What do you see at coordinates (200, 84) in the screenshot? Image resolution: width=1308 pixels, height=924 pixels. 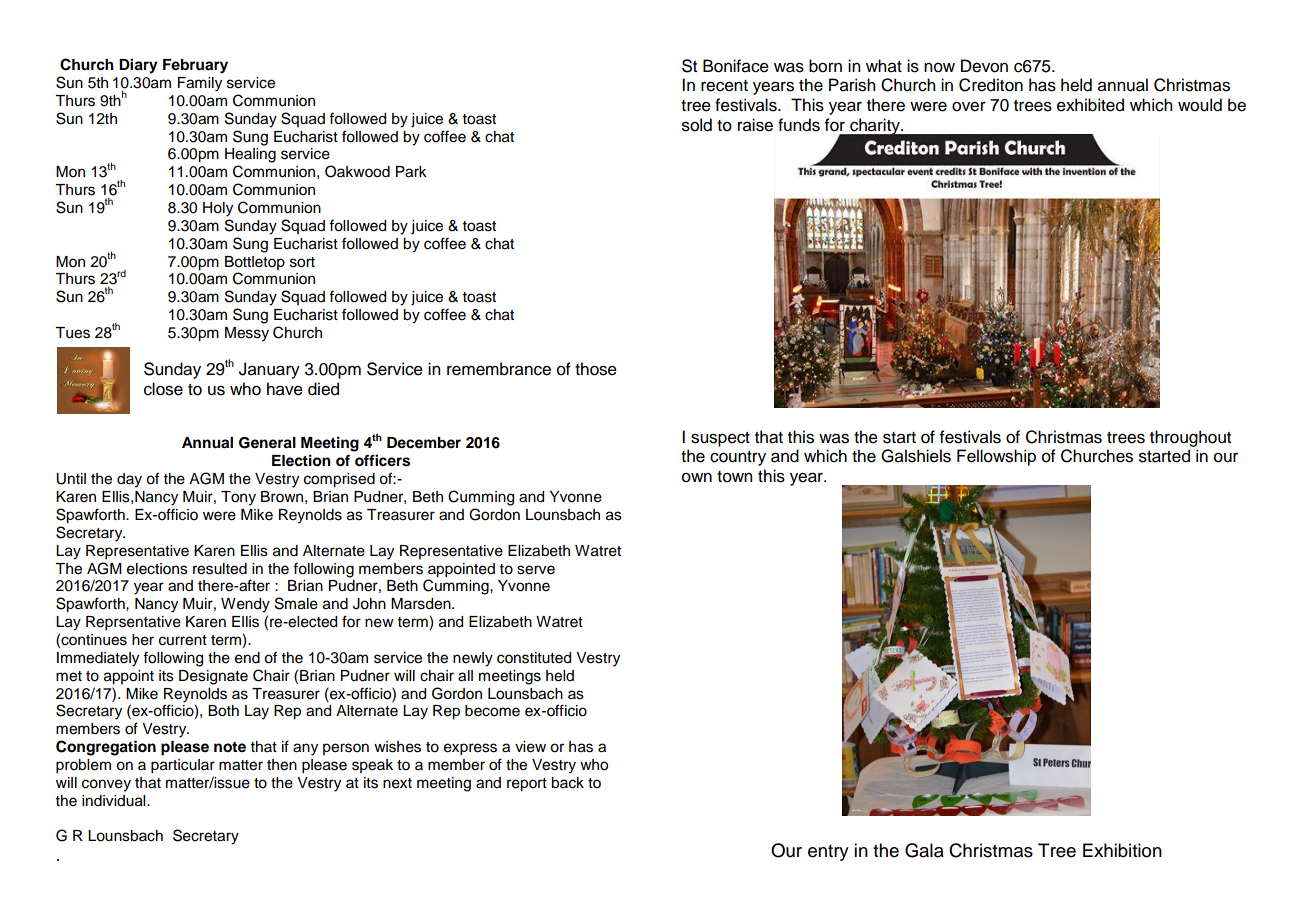 I see `Family` at bounding box center [200, 84].
